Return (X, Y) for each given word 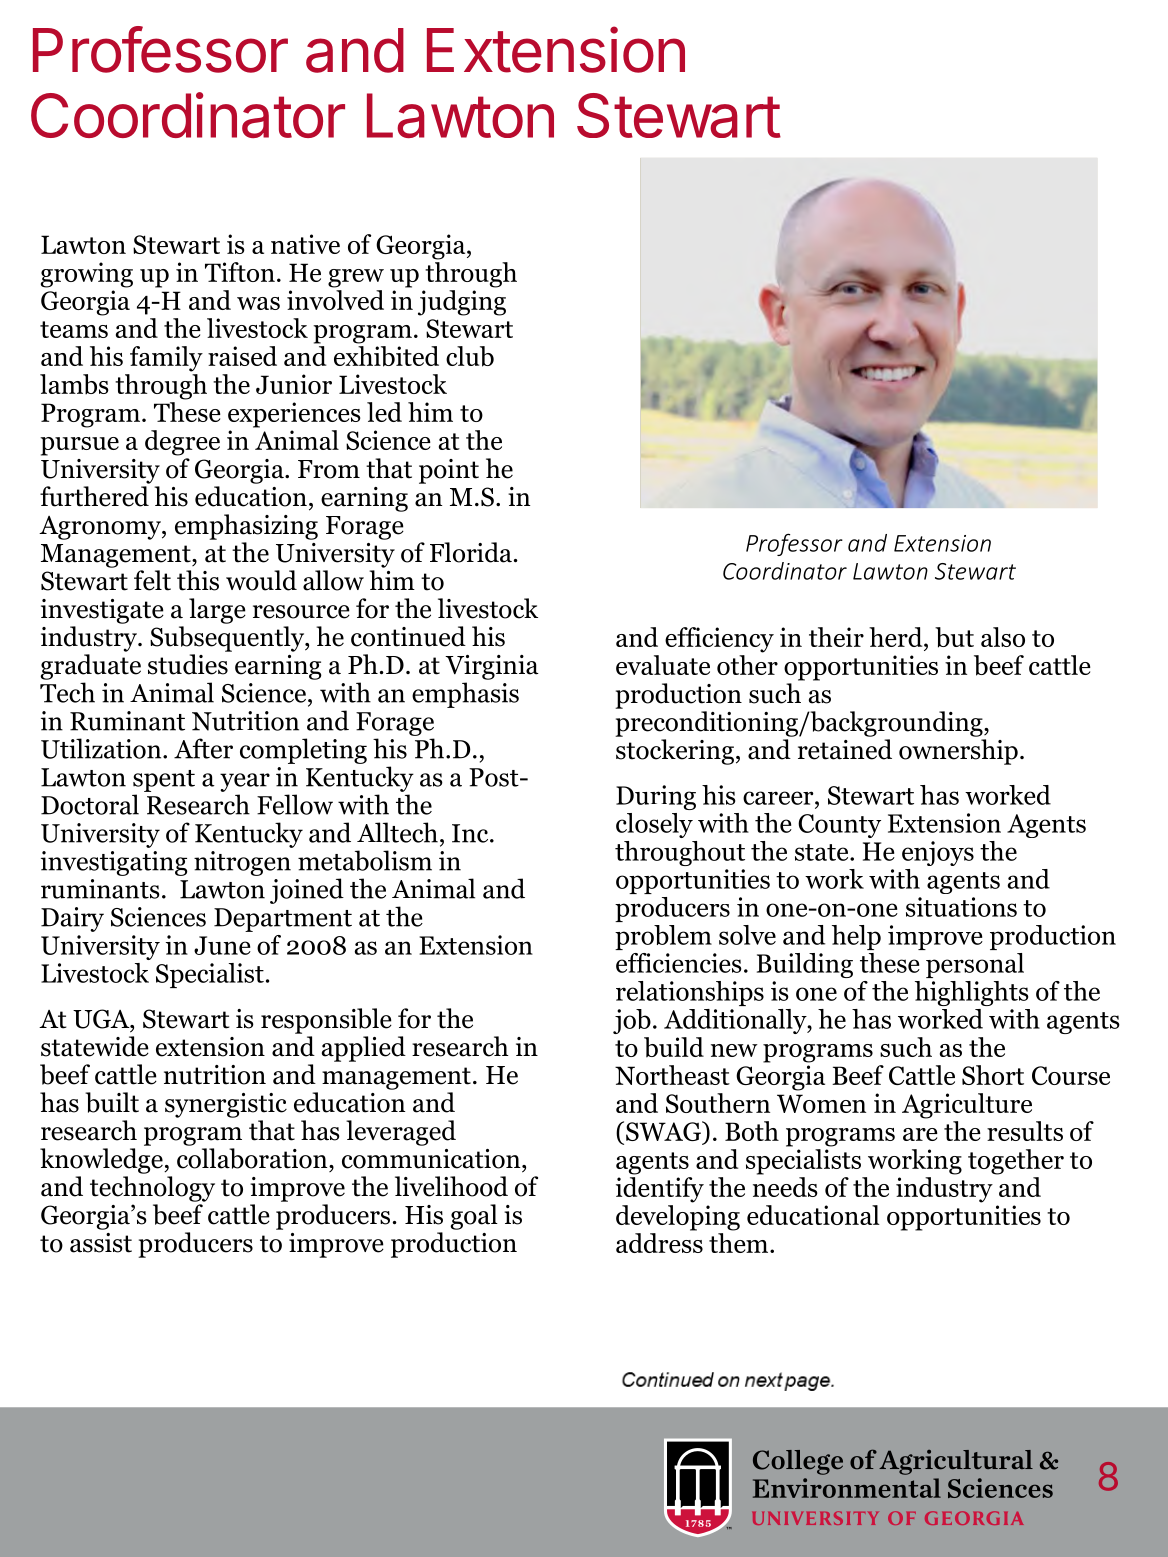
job (632, 1021)
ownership (958, 752)
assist (101, 1243)
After (203, 748)
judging (462, 303)
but (954, 637)
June (222, 945)
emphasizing (246, 527)
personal (975, 965)
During (656, 797)
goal (474, 1217)
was (258, 303)
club (470, 356)
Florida (471, 552)
